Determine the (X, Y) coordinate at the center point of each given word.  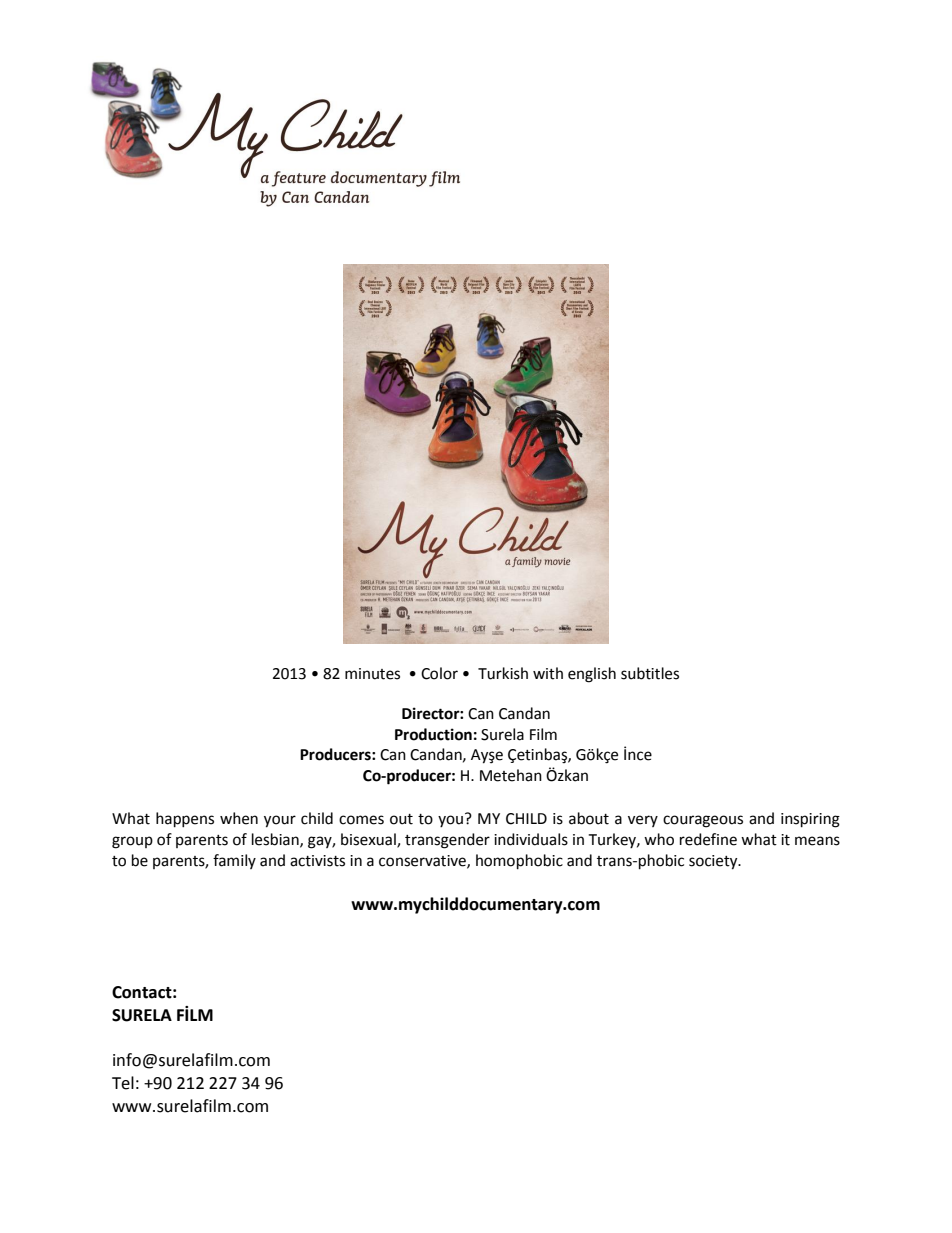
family (234, 861)
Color (439, 673)
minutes (372, 674)
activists (317, 861)
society (714, 862)
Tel (123, 1083)
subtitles (650, 673)
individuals (531, 839)
